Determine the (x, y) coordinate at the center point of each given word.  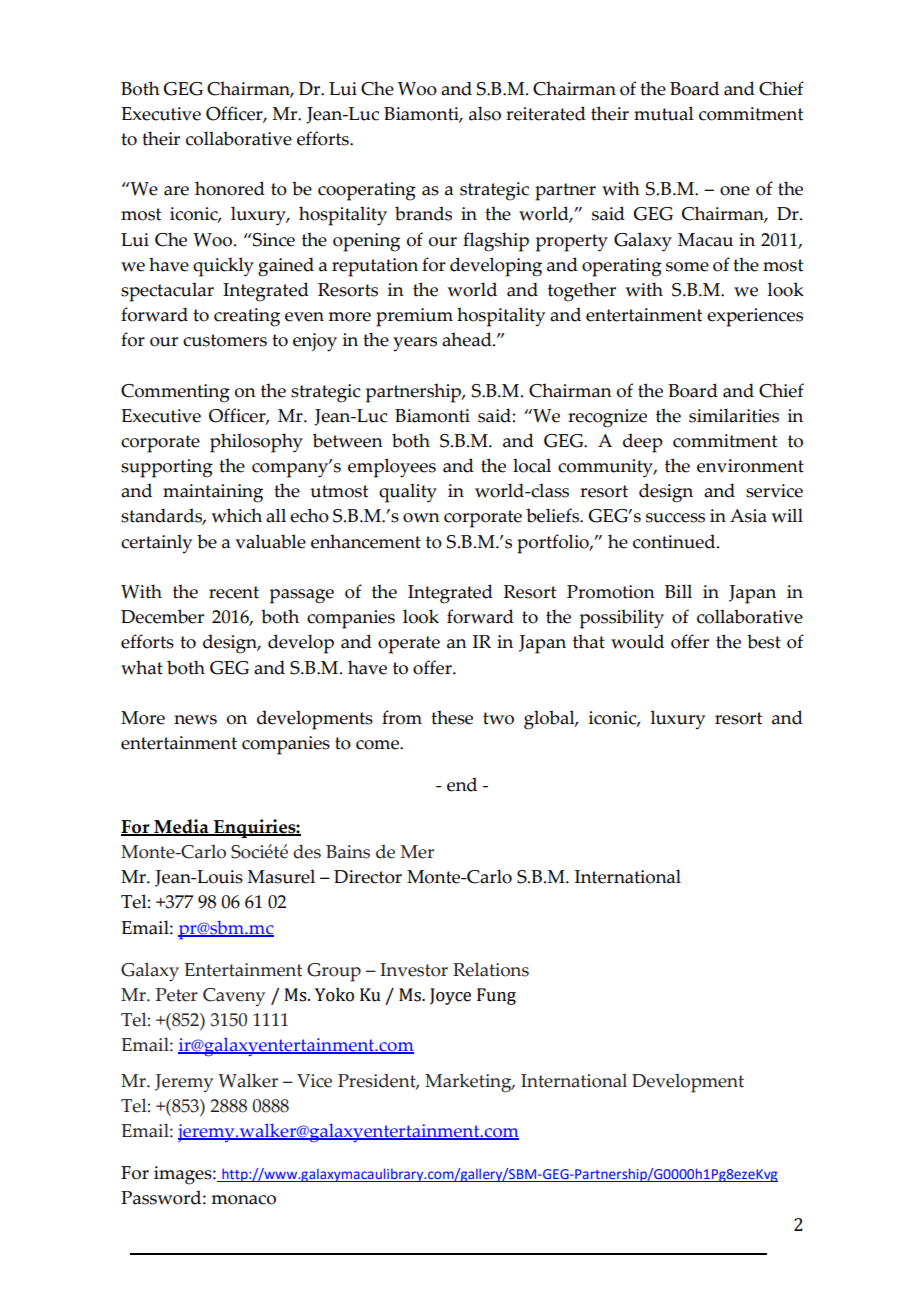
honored (230, 188)
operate (409, 645)
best (764, 641)
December (162, 616)
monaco (243, 1200)
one (735, 191)
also (485, 113)
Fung (496, 996)
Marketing (469, 1083)
